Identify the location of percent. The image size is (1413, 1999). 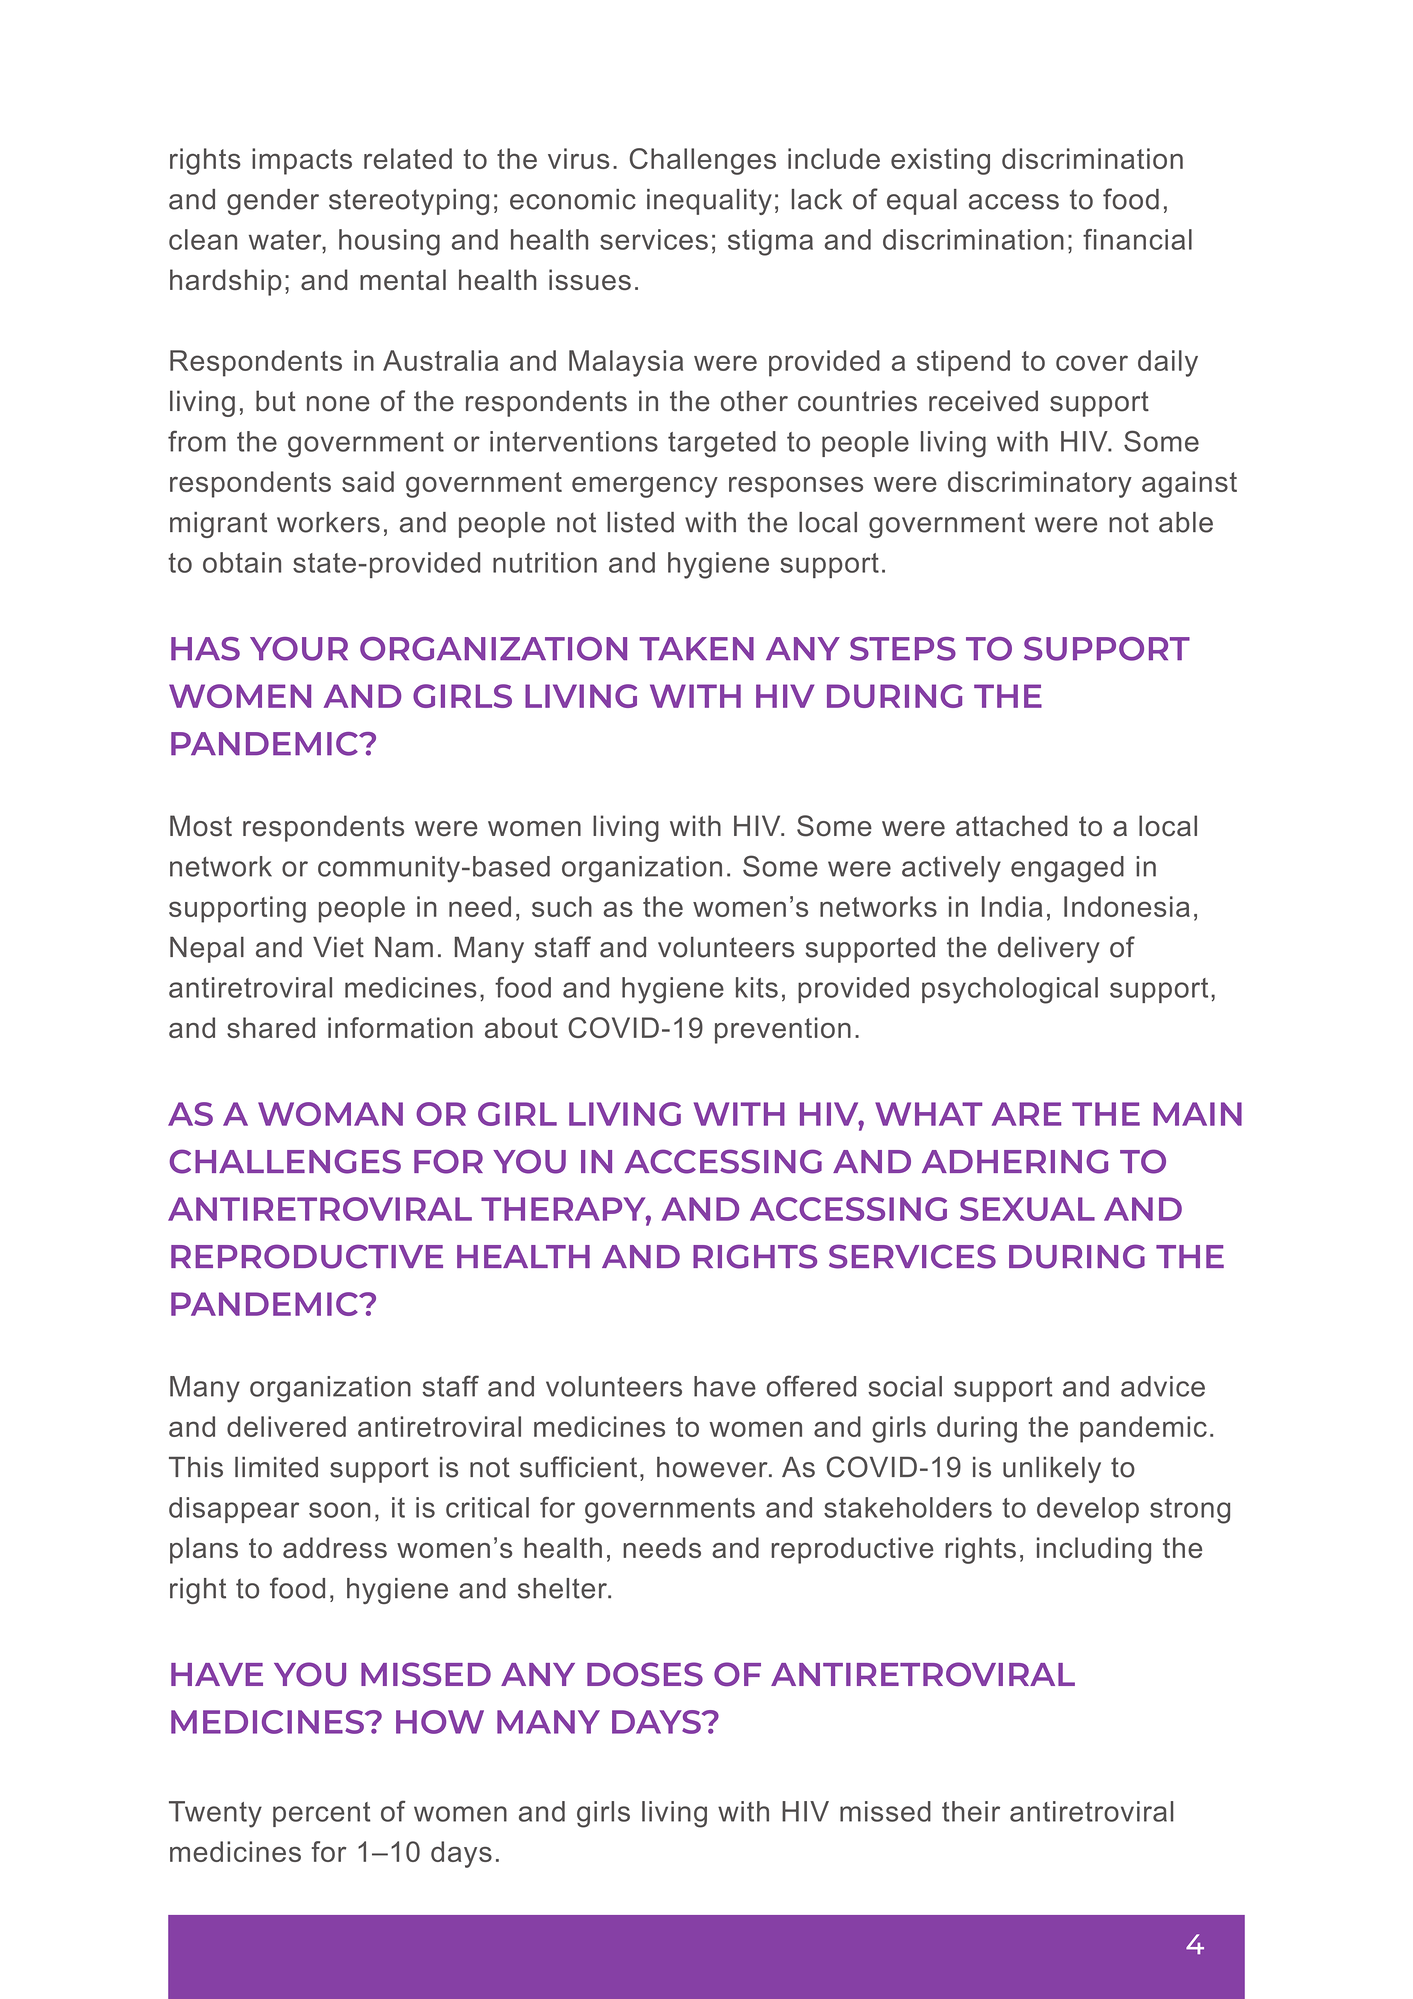
(322, 1814).
